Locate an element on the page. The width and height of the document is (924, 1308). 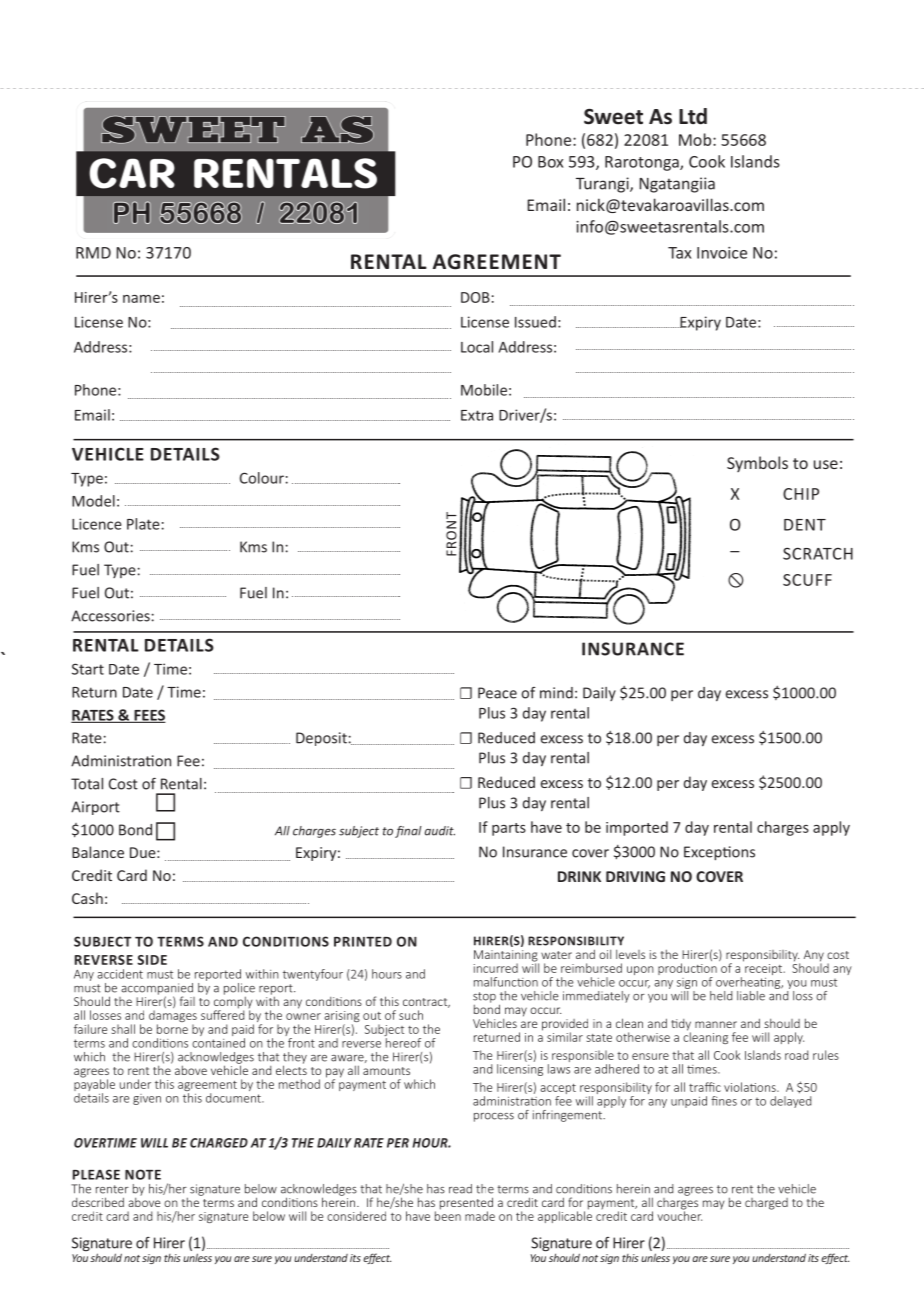
read is located at coordinates (460, 1189).
